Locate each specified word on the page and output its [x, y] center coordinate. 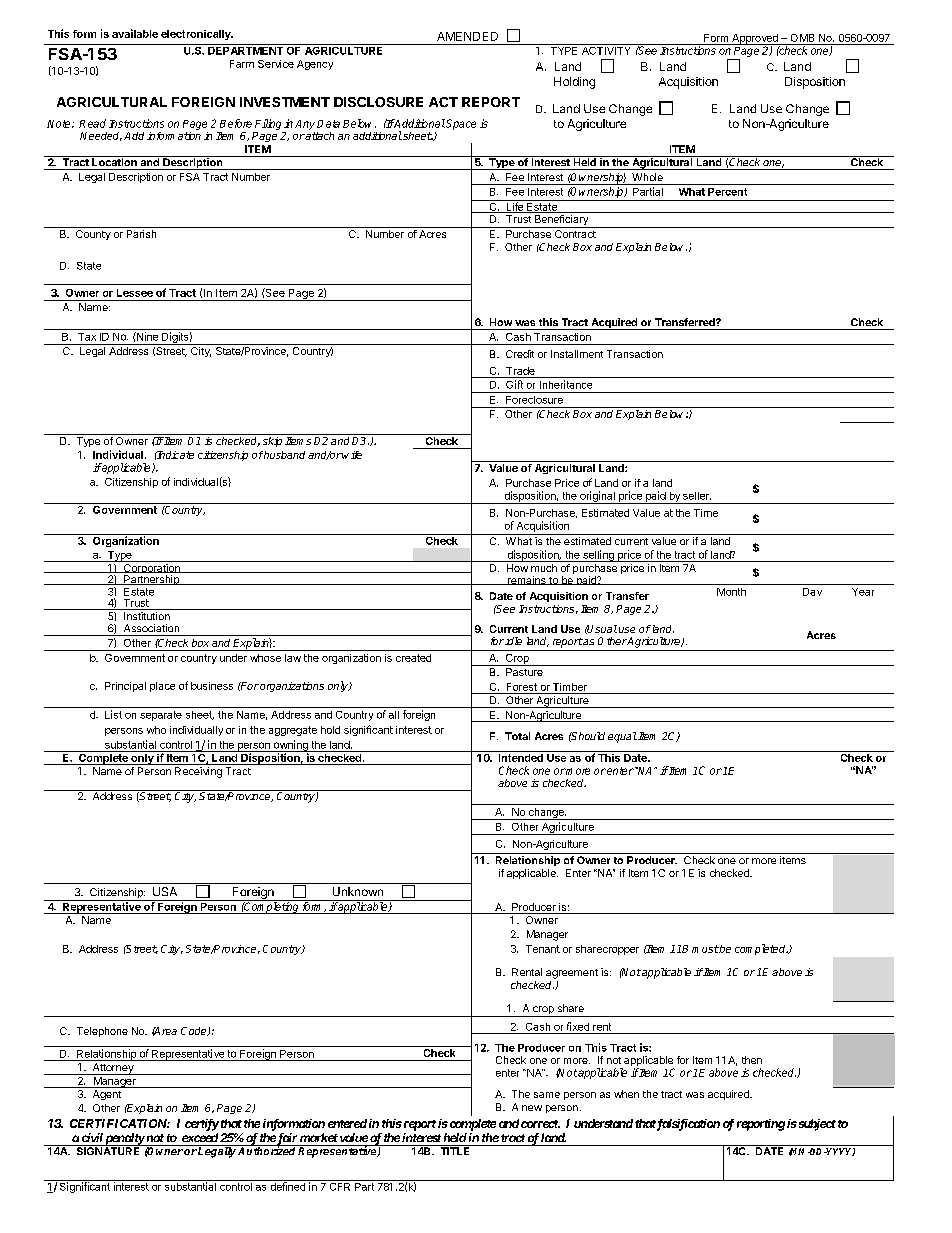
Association [151, 628]
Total [517, 736]
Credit [520, 354]
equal [622, 737]
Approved [755, 40]
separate [161, 716]
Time [706, 513]
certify [202, 1125]
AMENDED [467, 36]
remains [526, 580]
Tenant [543, 949]
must [705, 949]
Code [195, 1031]
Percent [727, 192]
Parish [141, 234]
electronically [197, 35]
